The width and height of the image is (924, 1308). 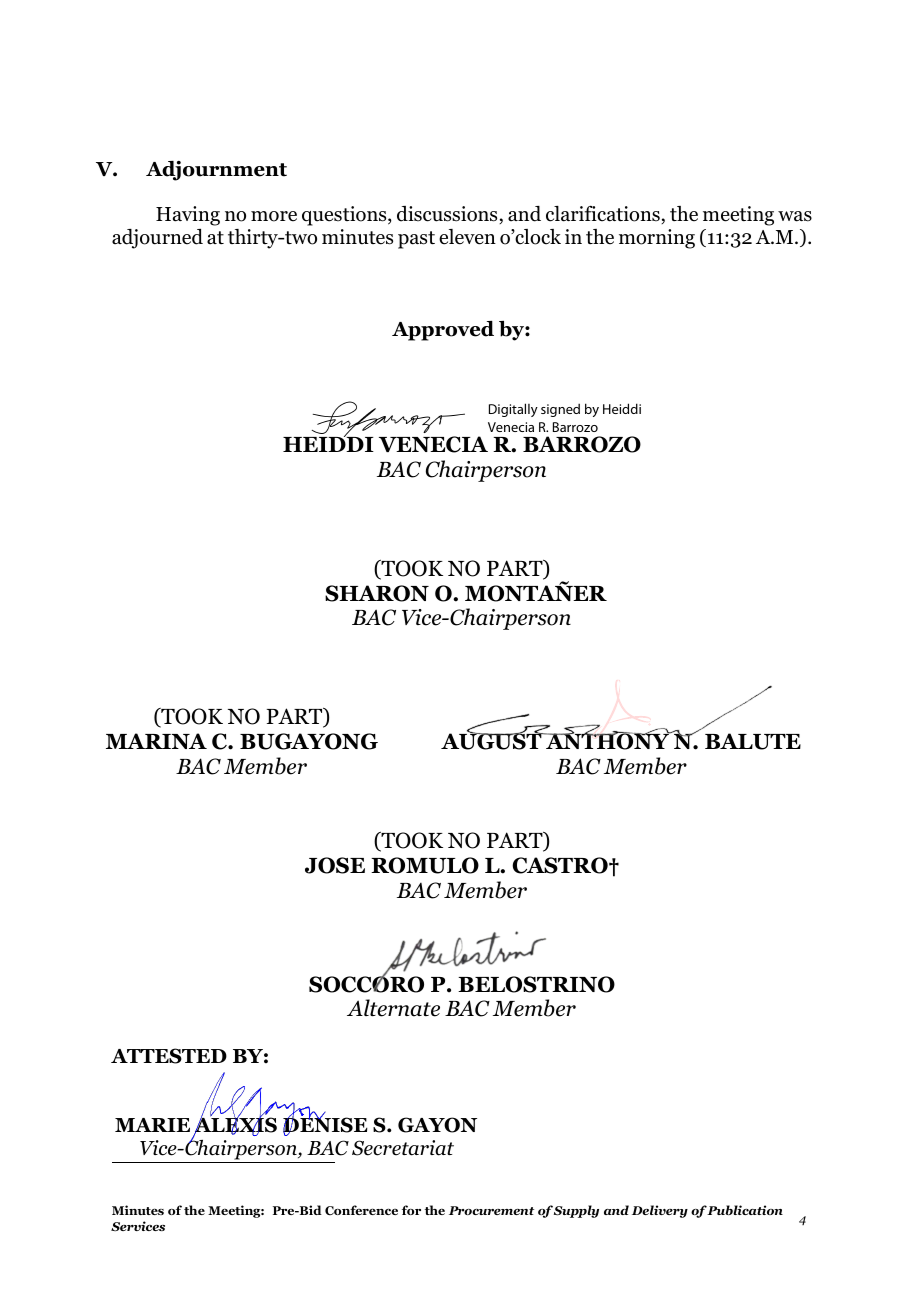 I want to click on morning, so click(x=657, y=239).
